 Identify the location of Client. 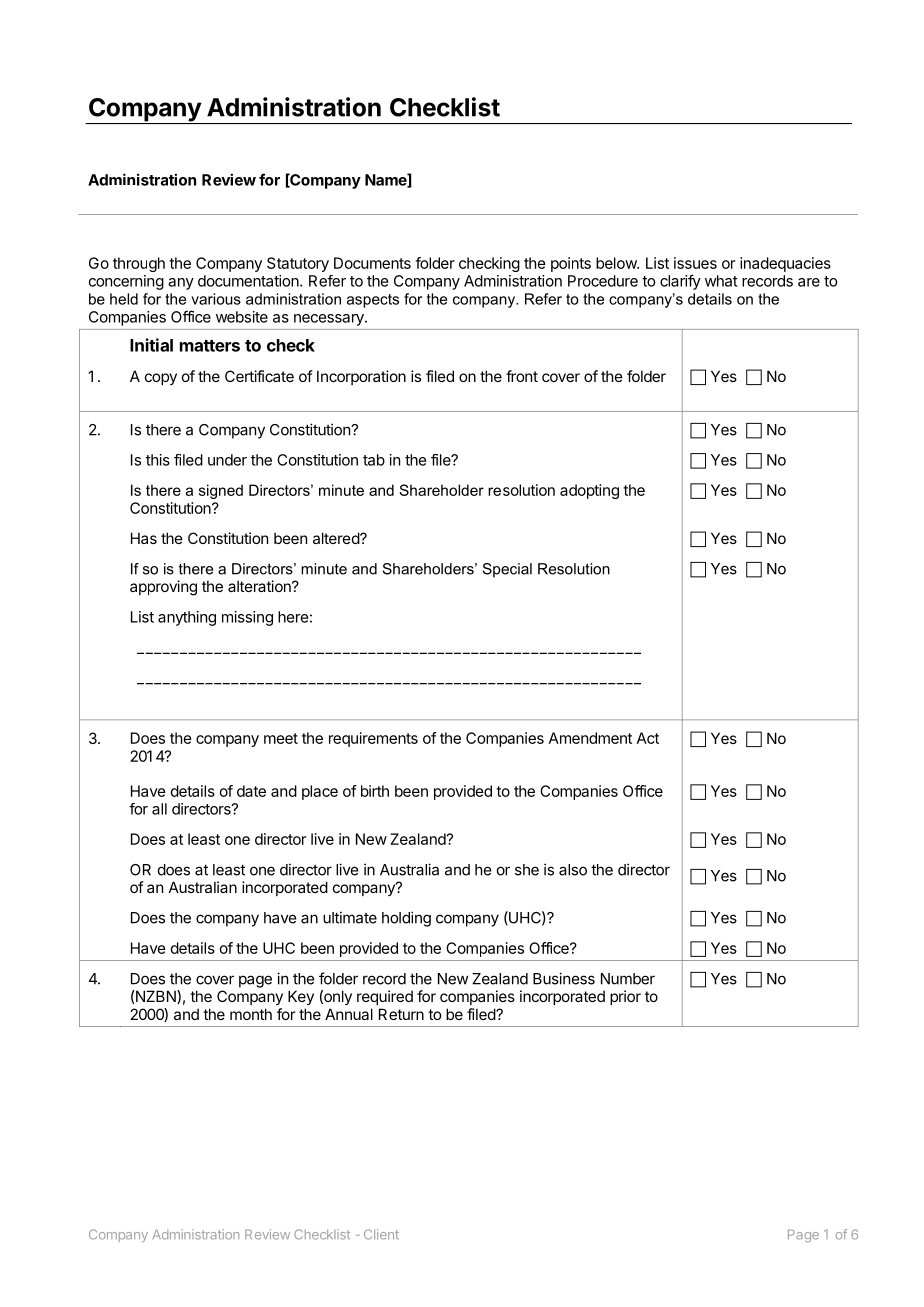
(381, 1234).
